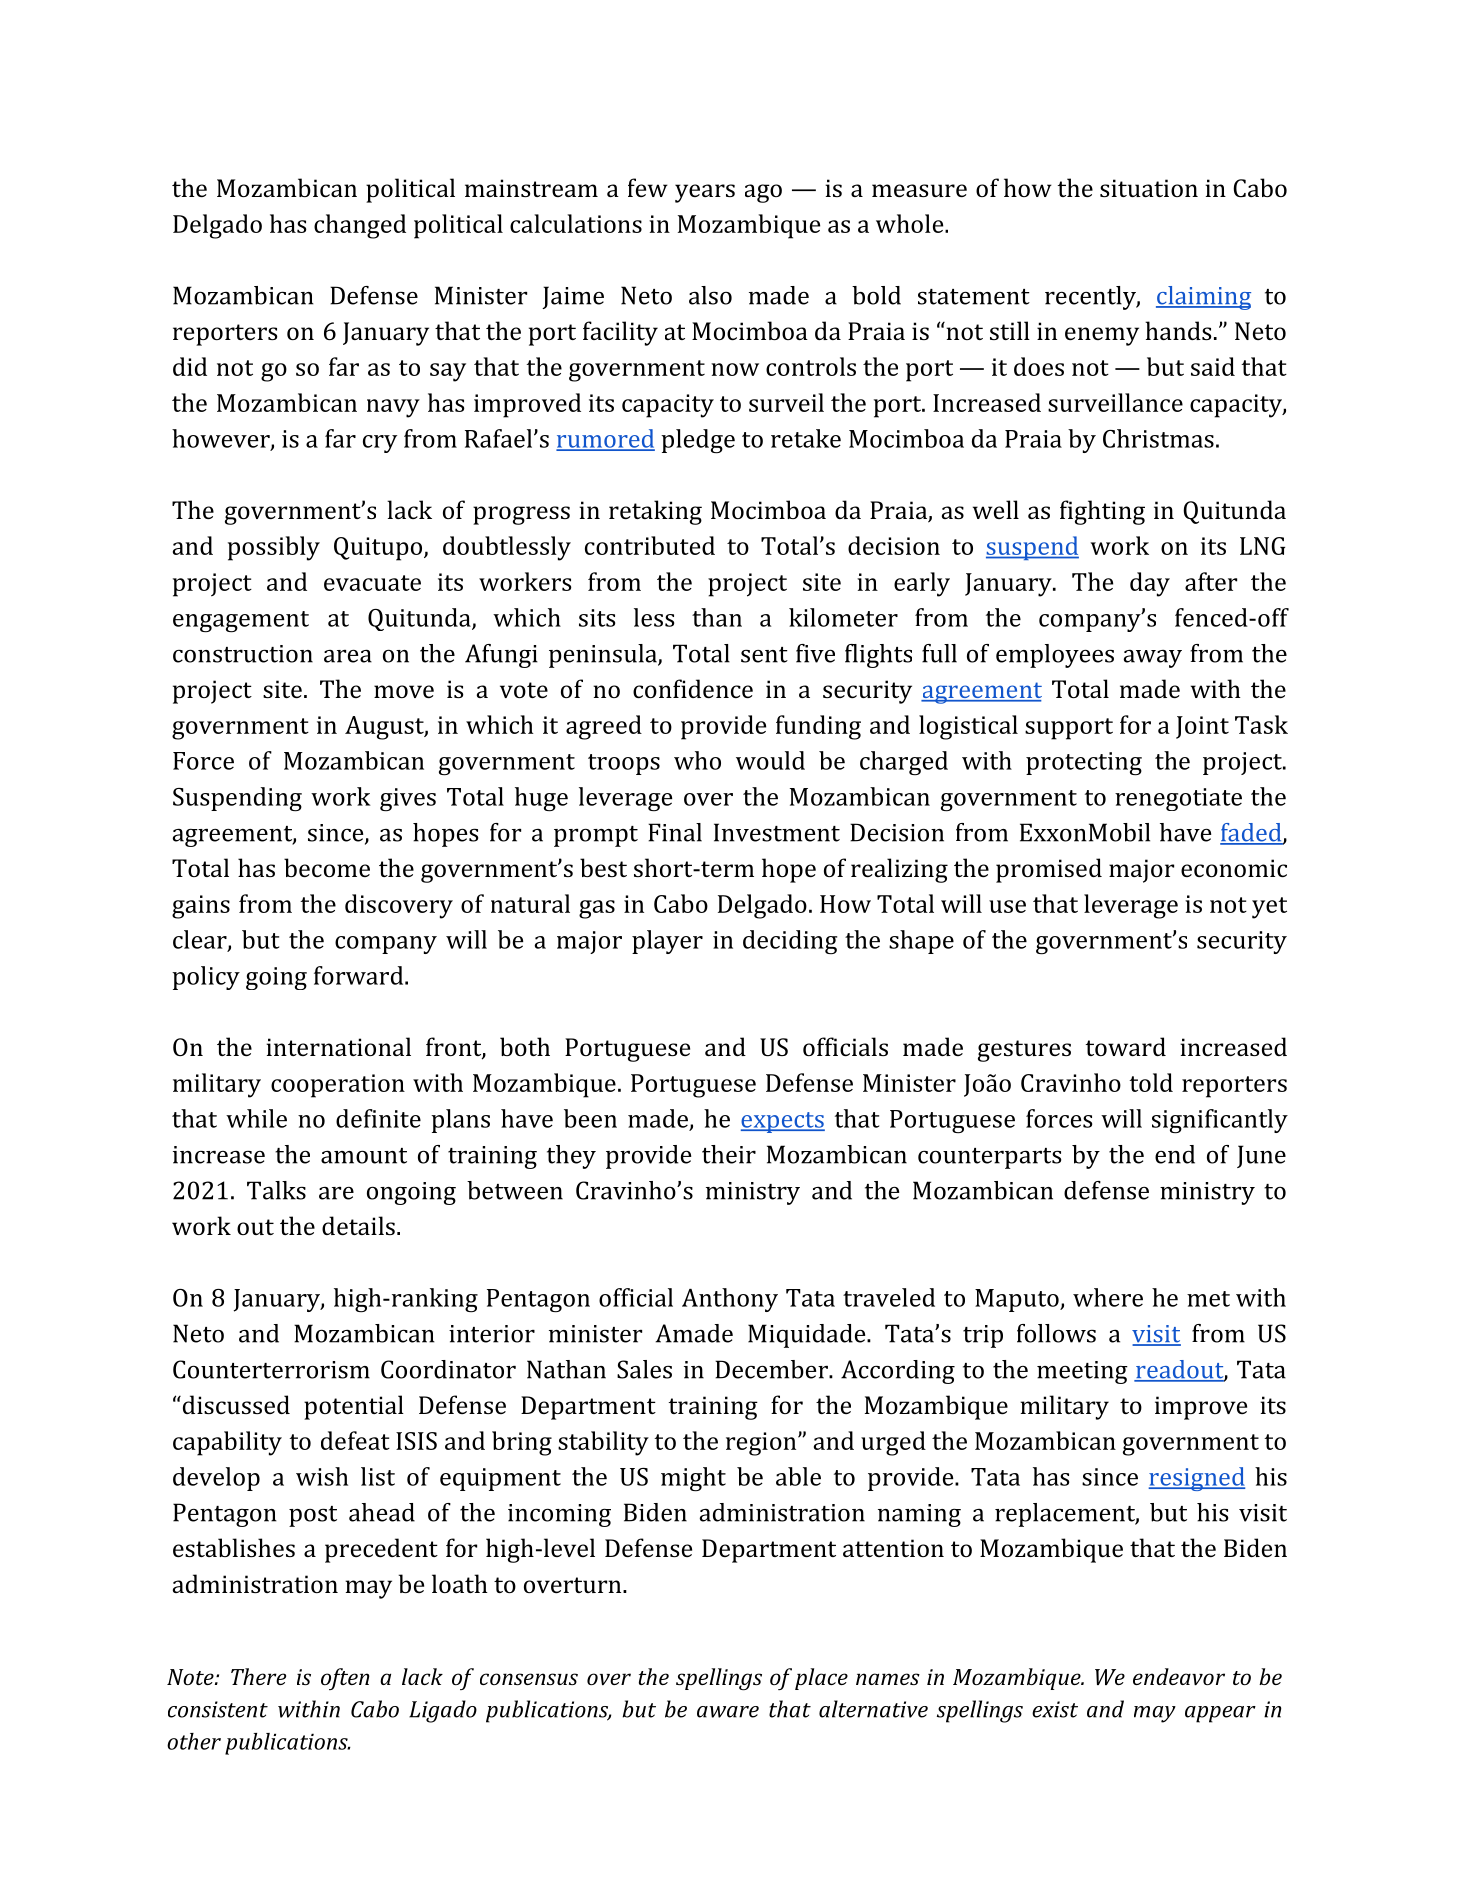 This screenshot has height=1890, width=1460. Describe the element at coordinates (693, 688) in the screenshot. I see `confidence` at that location.
